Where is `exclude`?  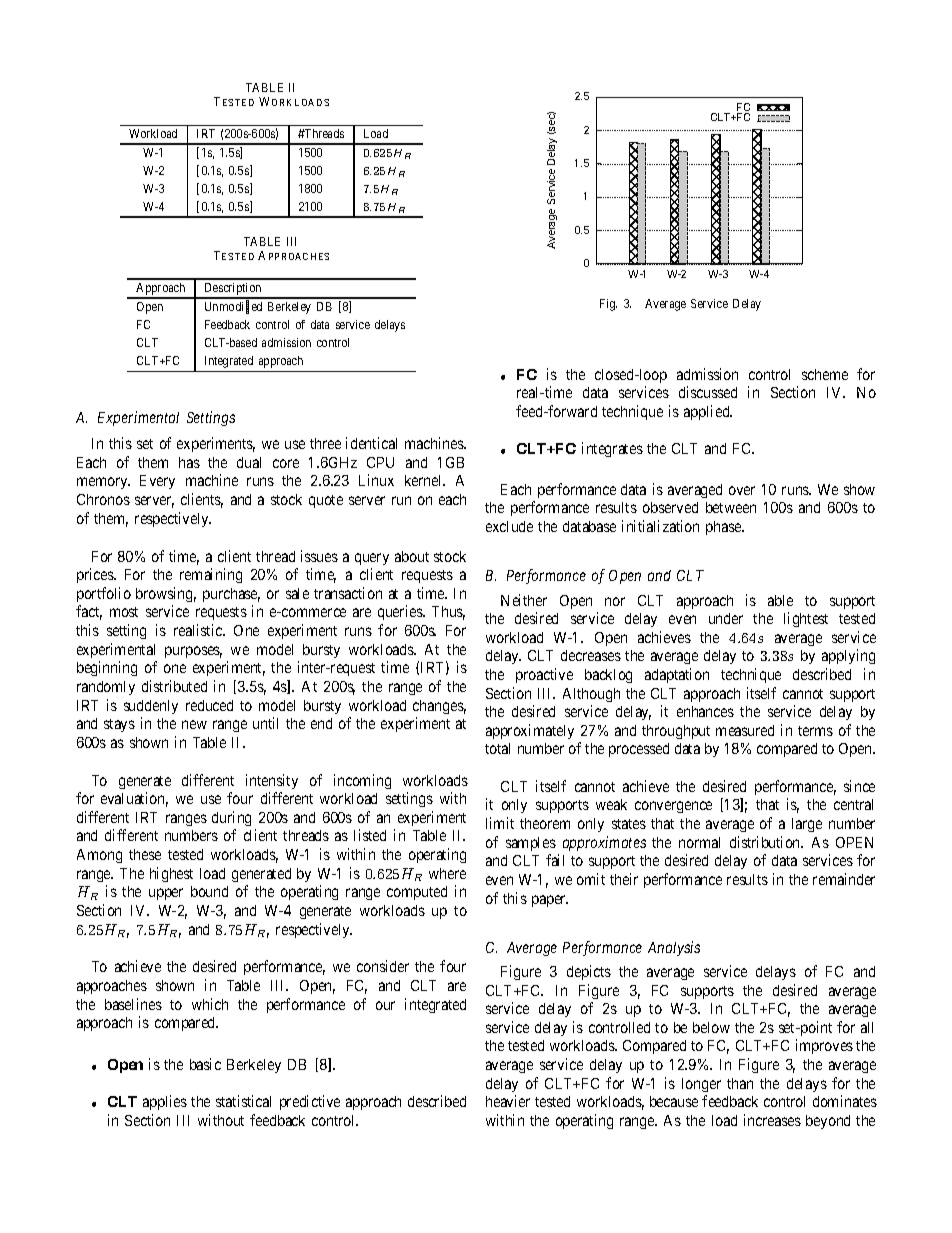
exclude is located at coordinates (509, 526).
